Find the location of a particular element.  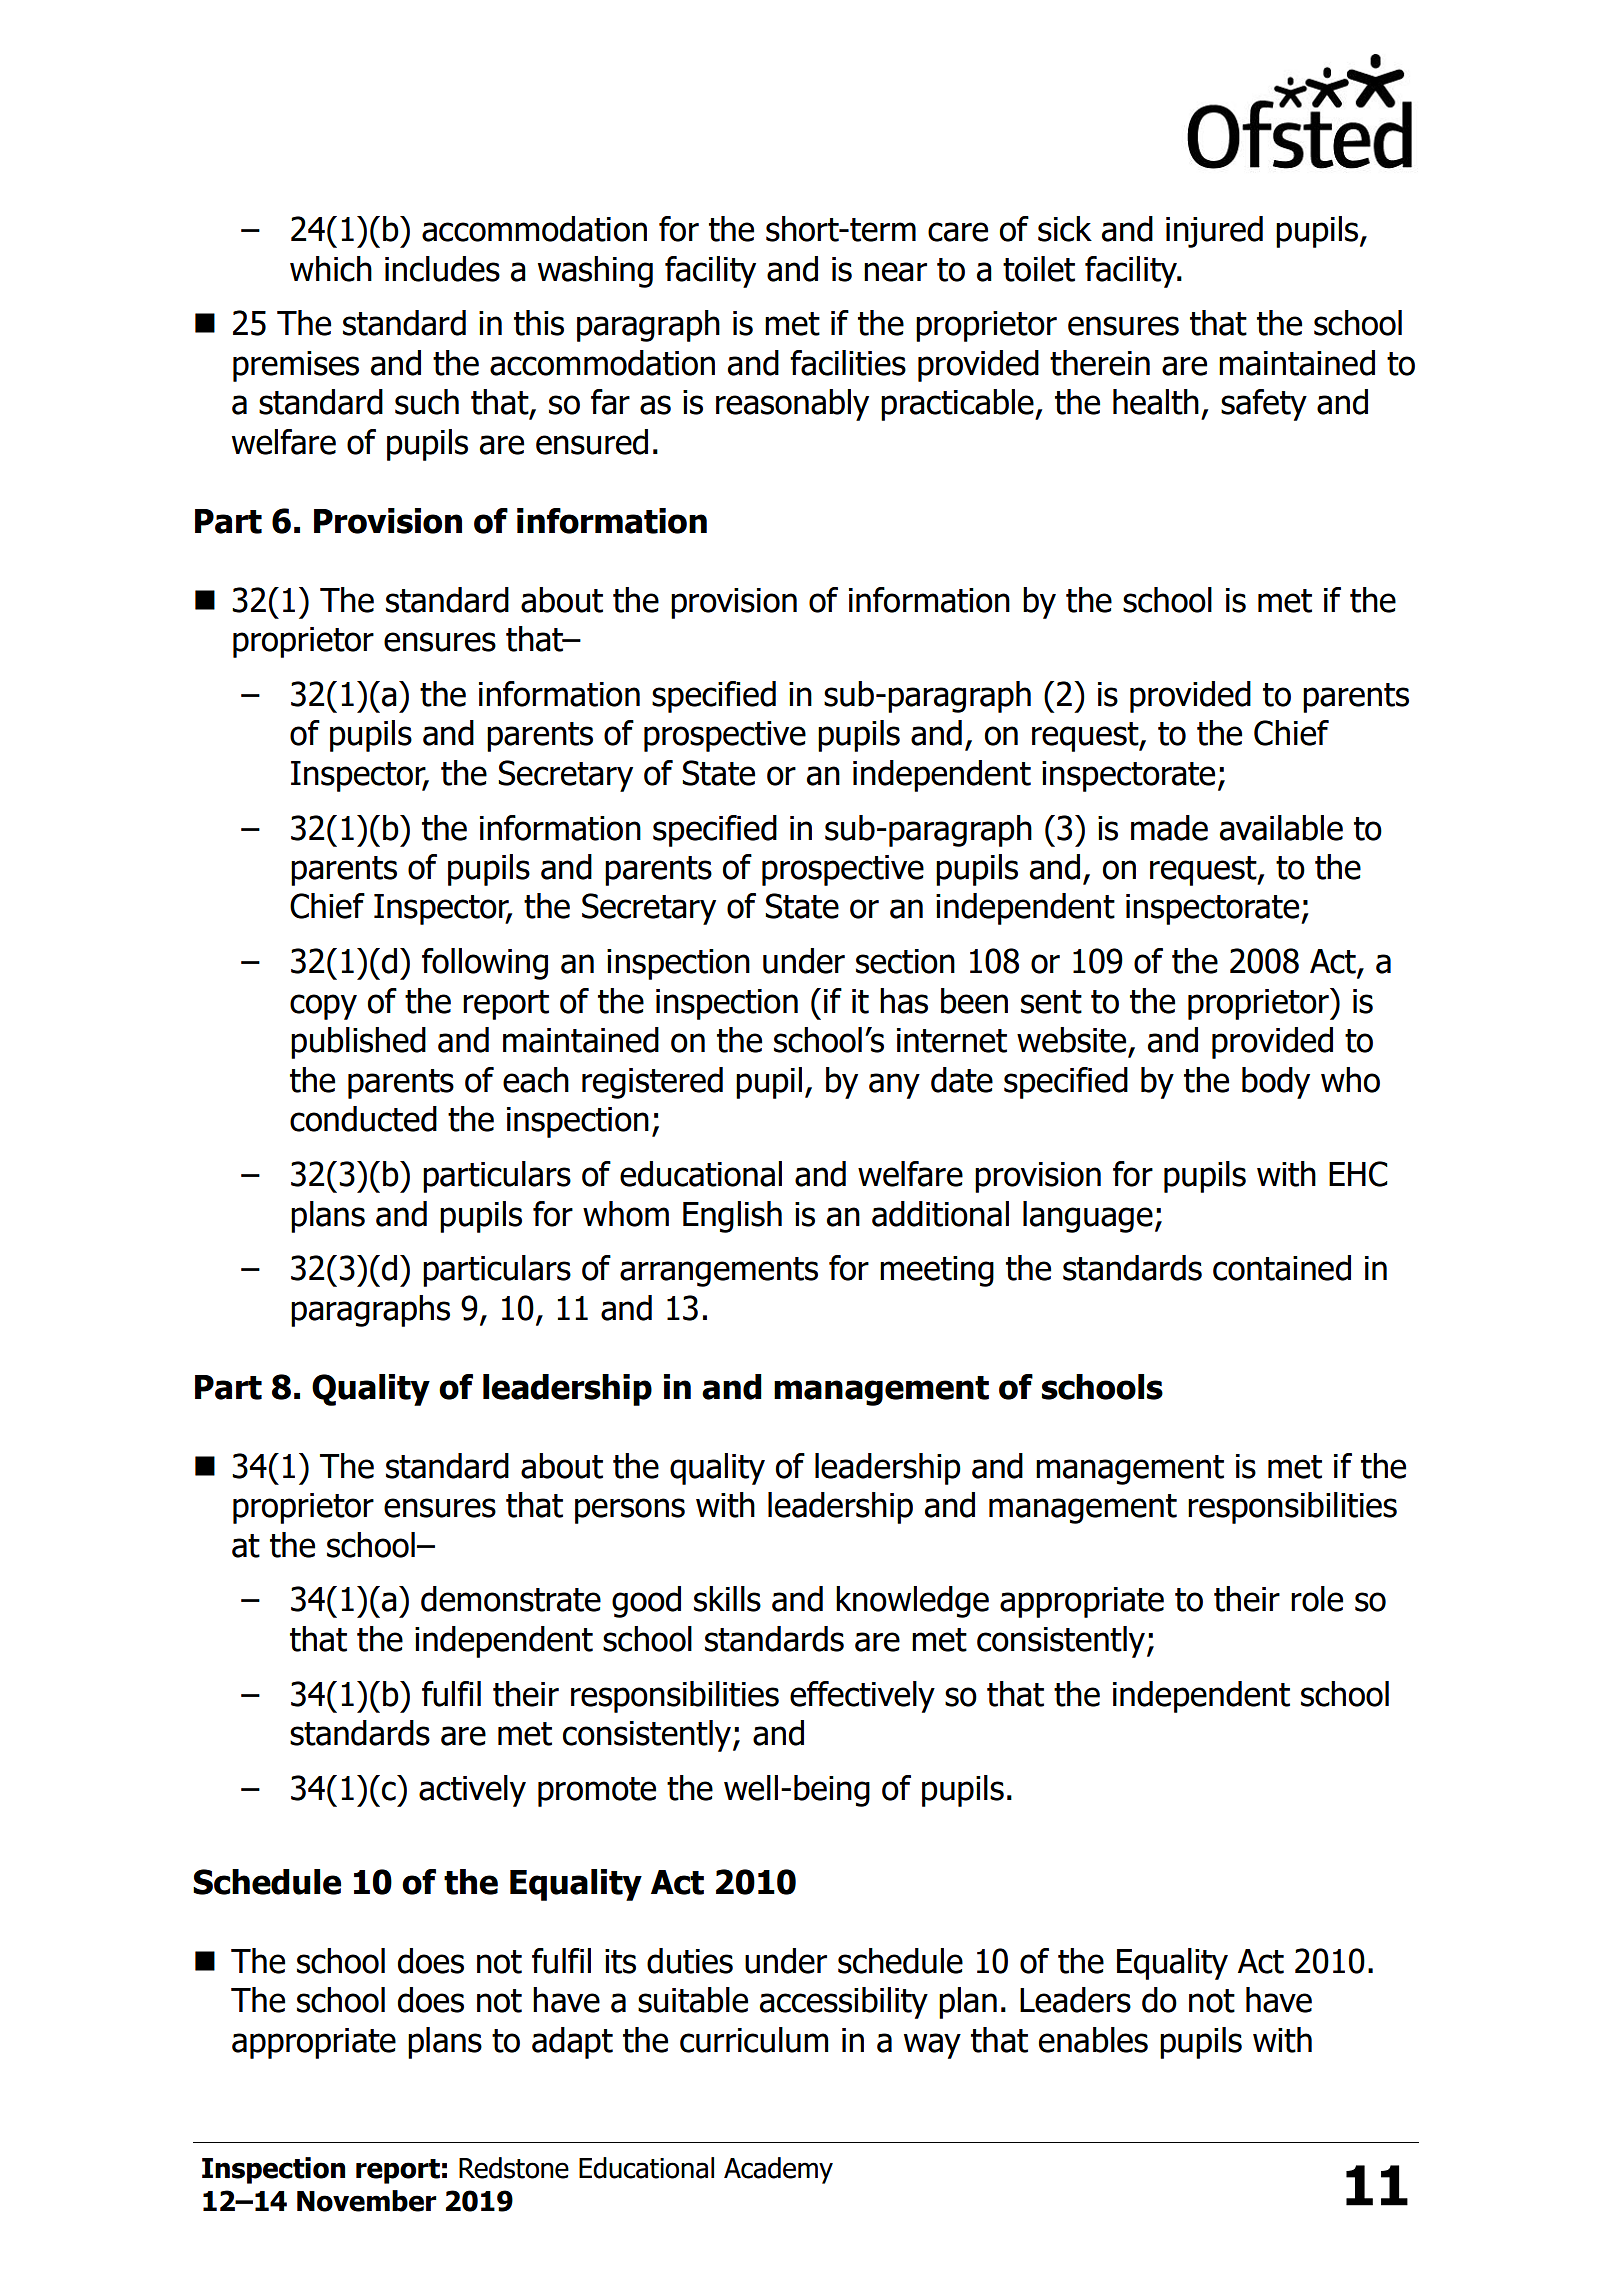

role is located at coordinates (1317, 1599).
